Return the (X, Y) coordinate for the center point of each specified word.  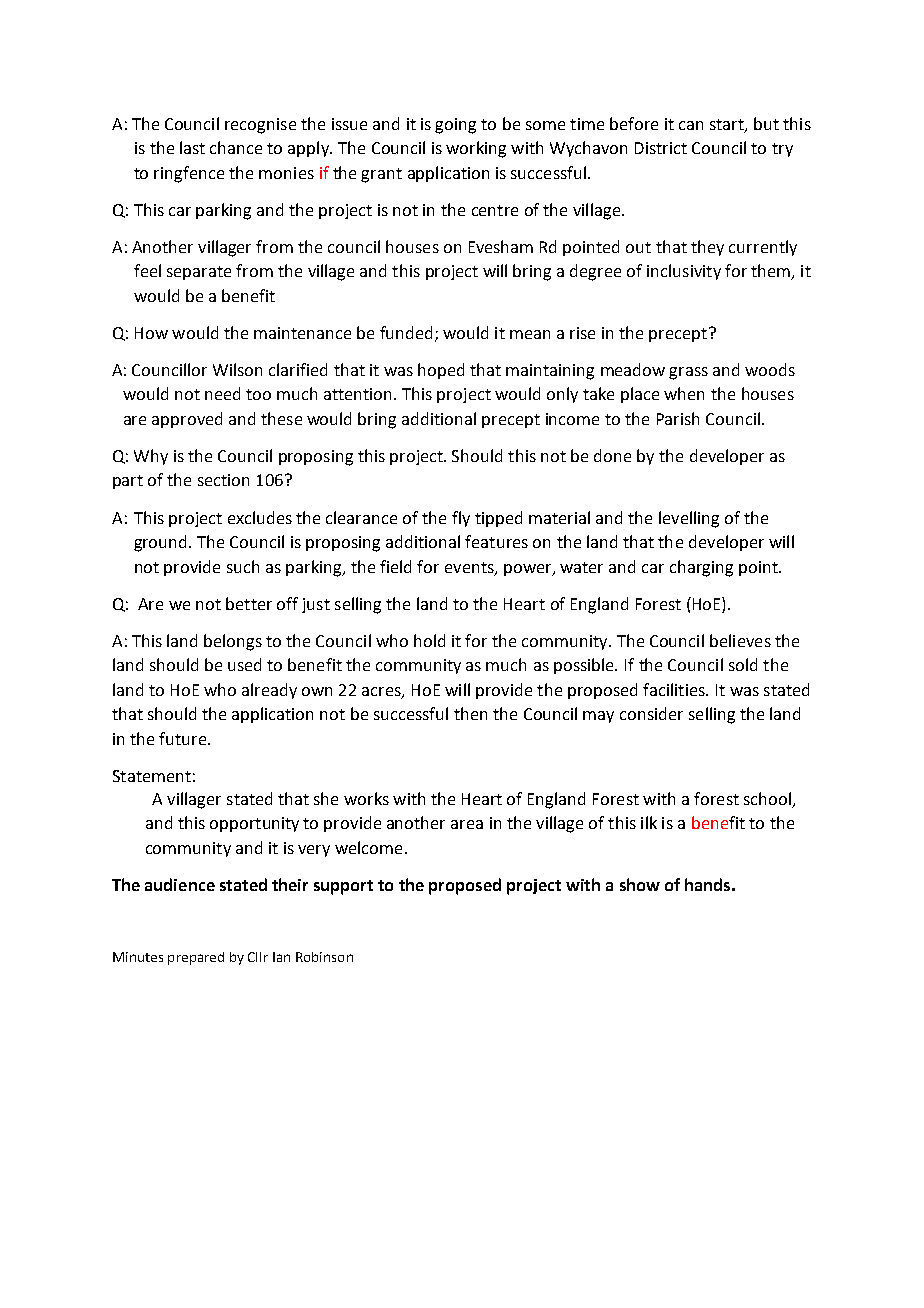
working (476, 149)
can (691, 125)
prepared (196, 958)
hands (707, 884)
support (343, 887)
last (192, 147)
